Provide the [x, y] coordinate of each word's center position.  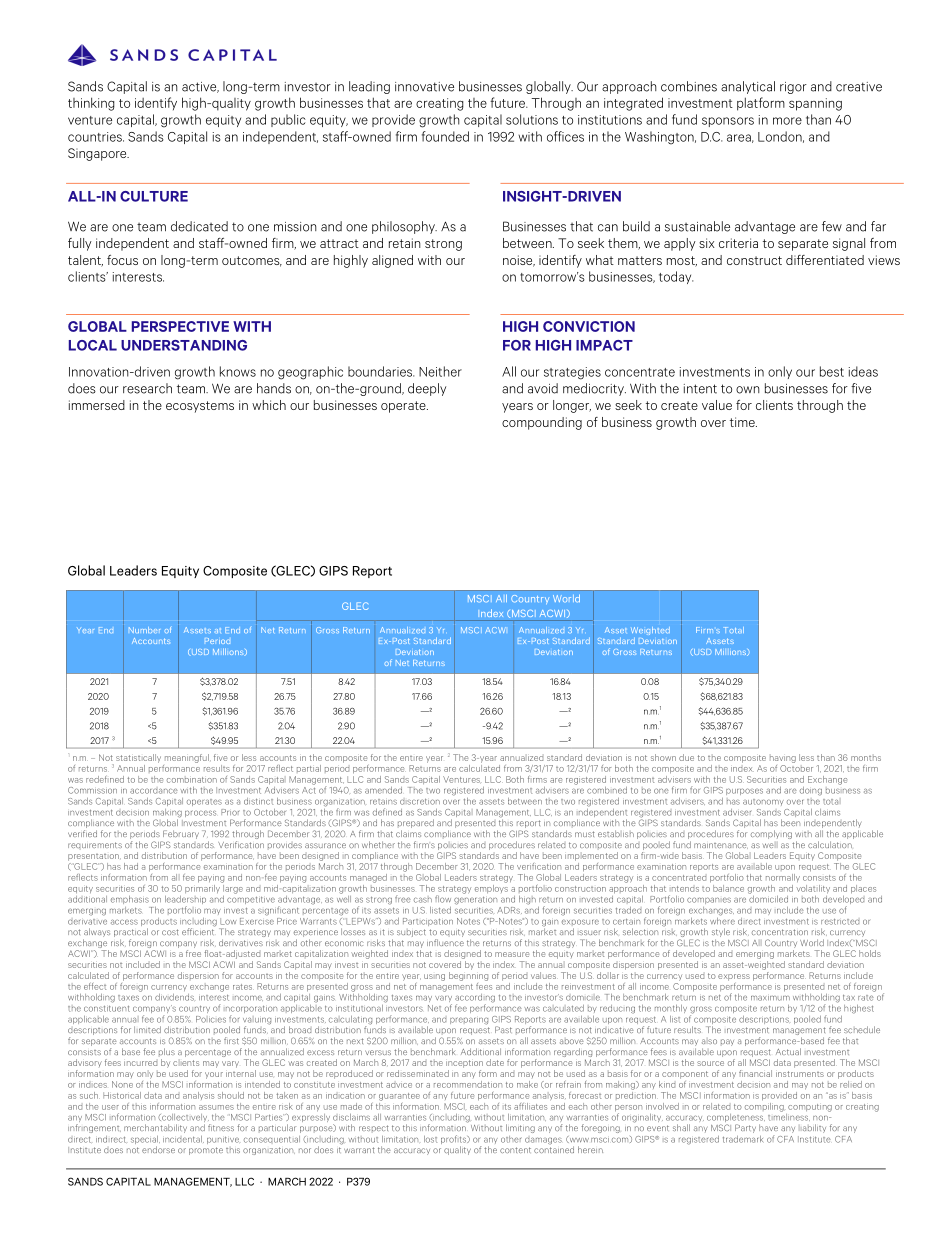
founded [445, 136]
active [200, 87]
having [783, 759]
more [787, 121]
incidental [183, 1139]
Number [144, 630]
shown [663, 757]
